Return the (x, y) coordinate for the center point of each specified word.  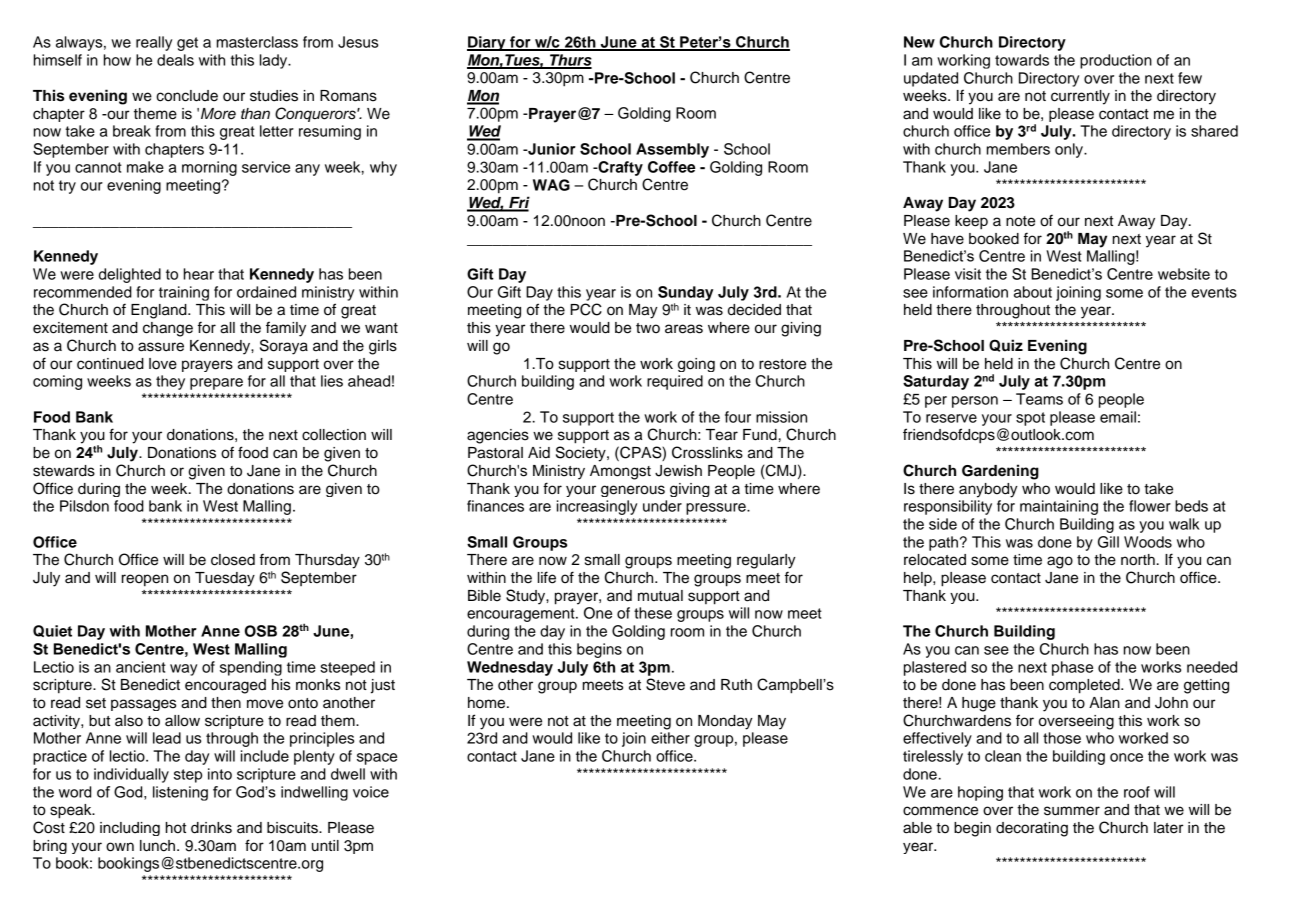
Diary (487, 43)
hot (176, 828)
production (1116, 61)
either (670, 738)
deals (175, 60)
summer (1072, 811)
